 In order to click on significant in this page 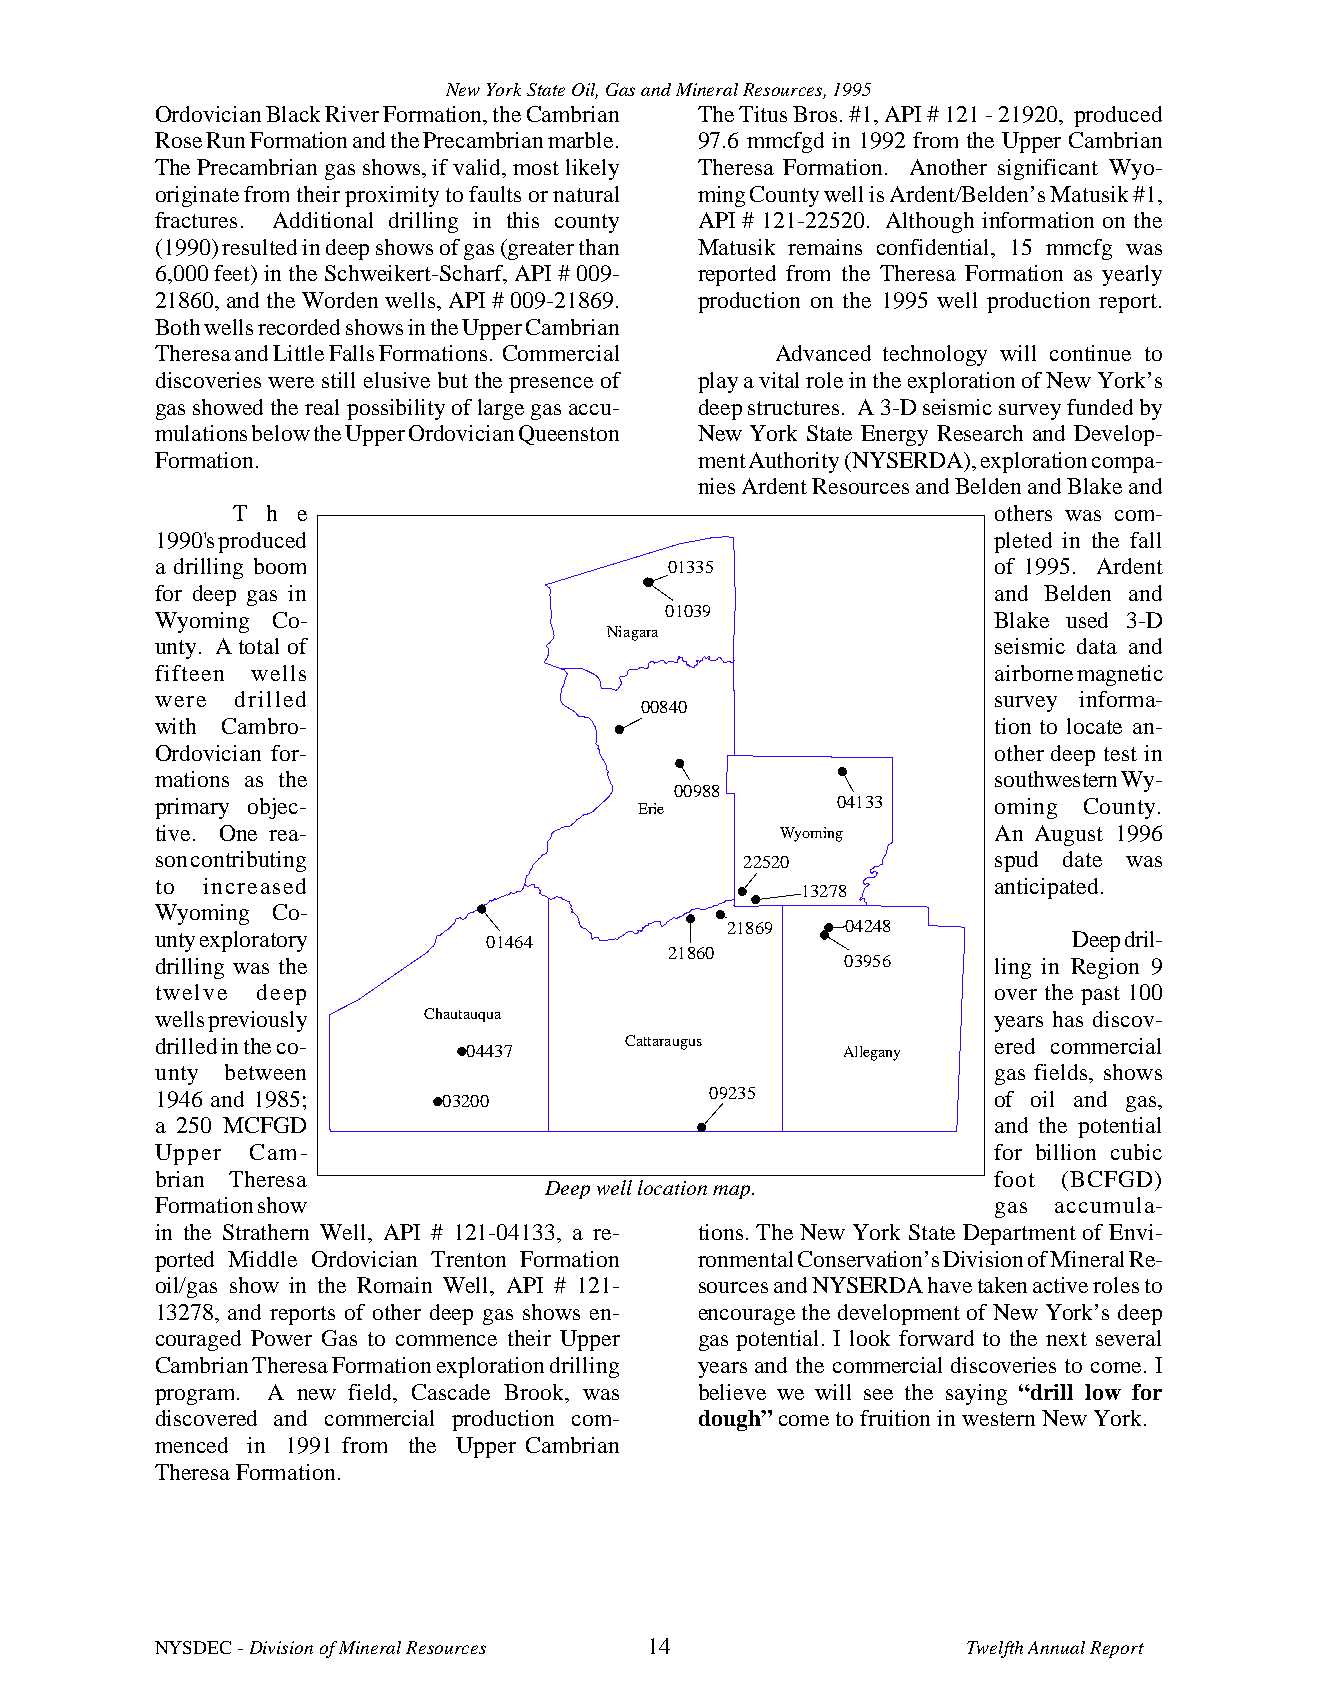, I will do `click(1048, 169)`.
